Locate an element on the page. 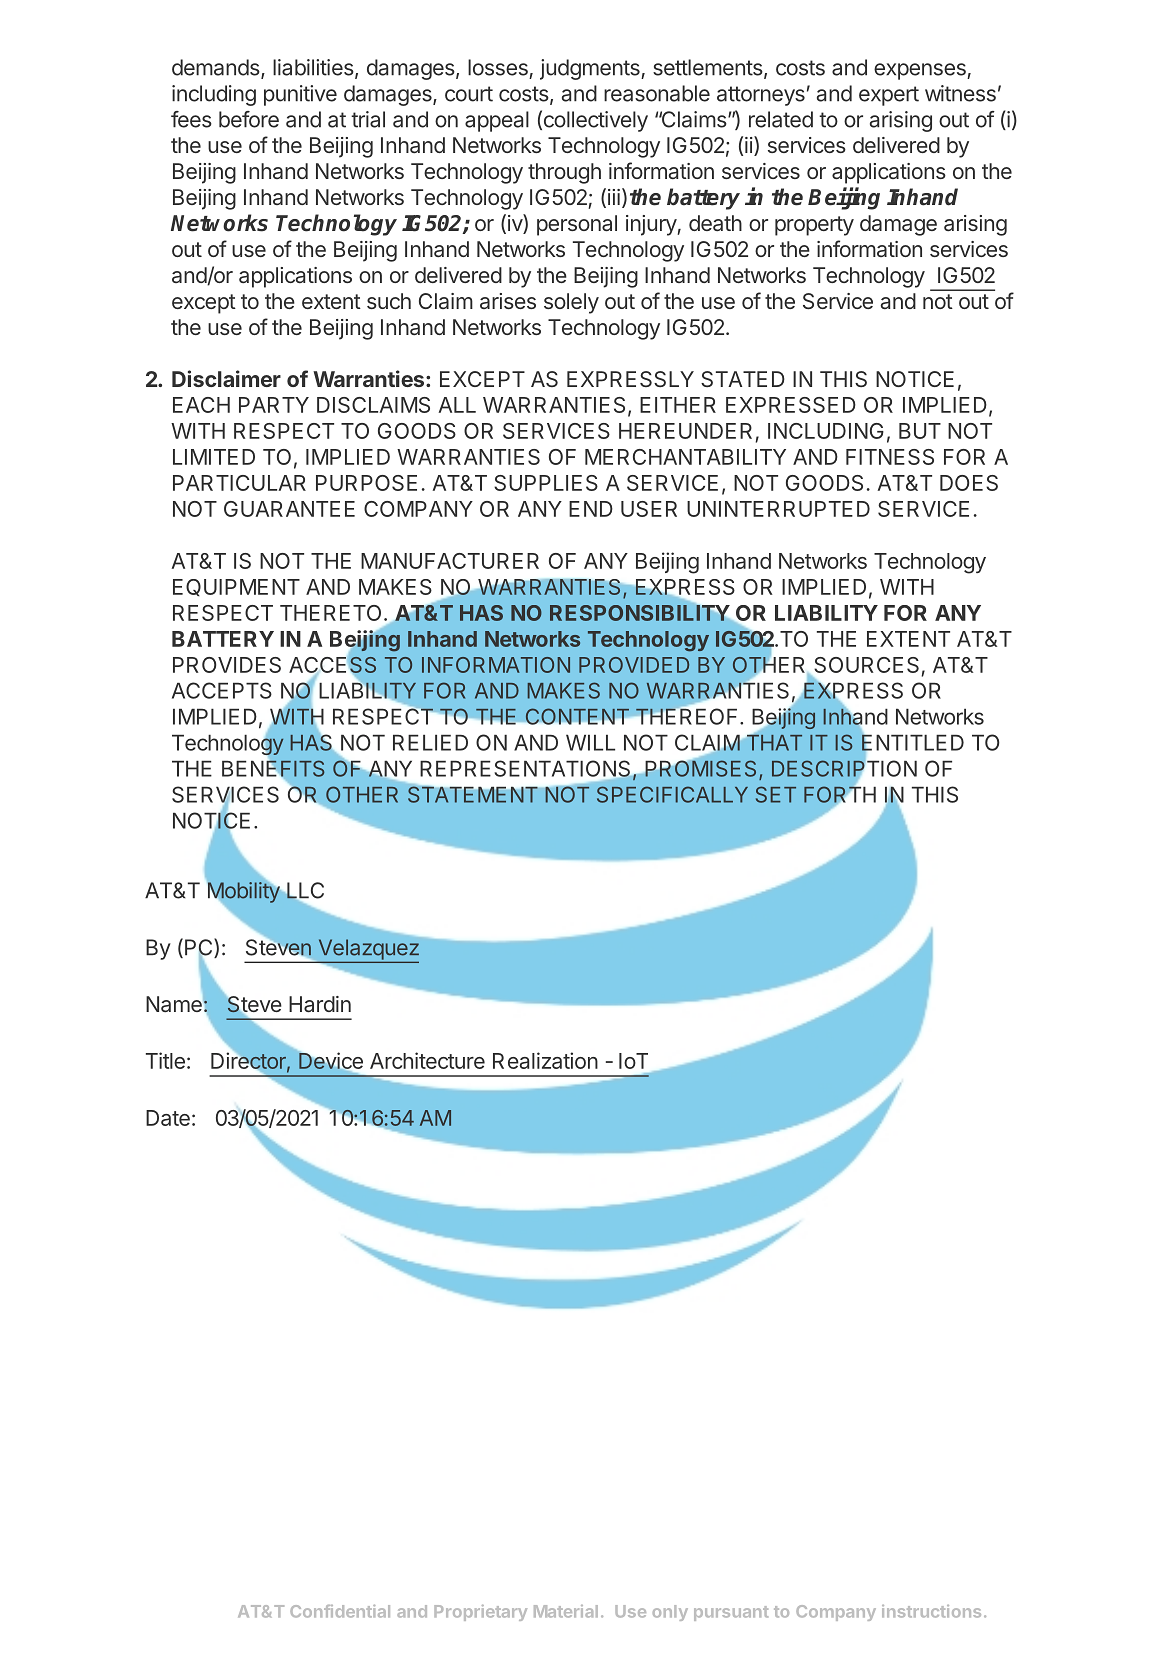  PARTICULAR is located at coordinates (239, 483).
